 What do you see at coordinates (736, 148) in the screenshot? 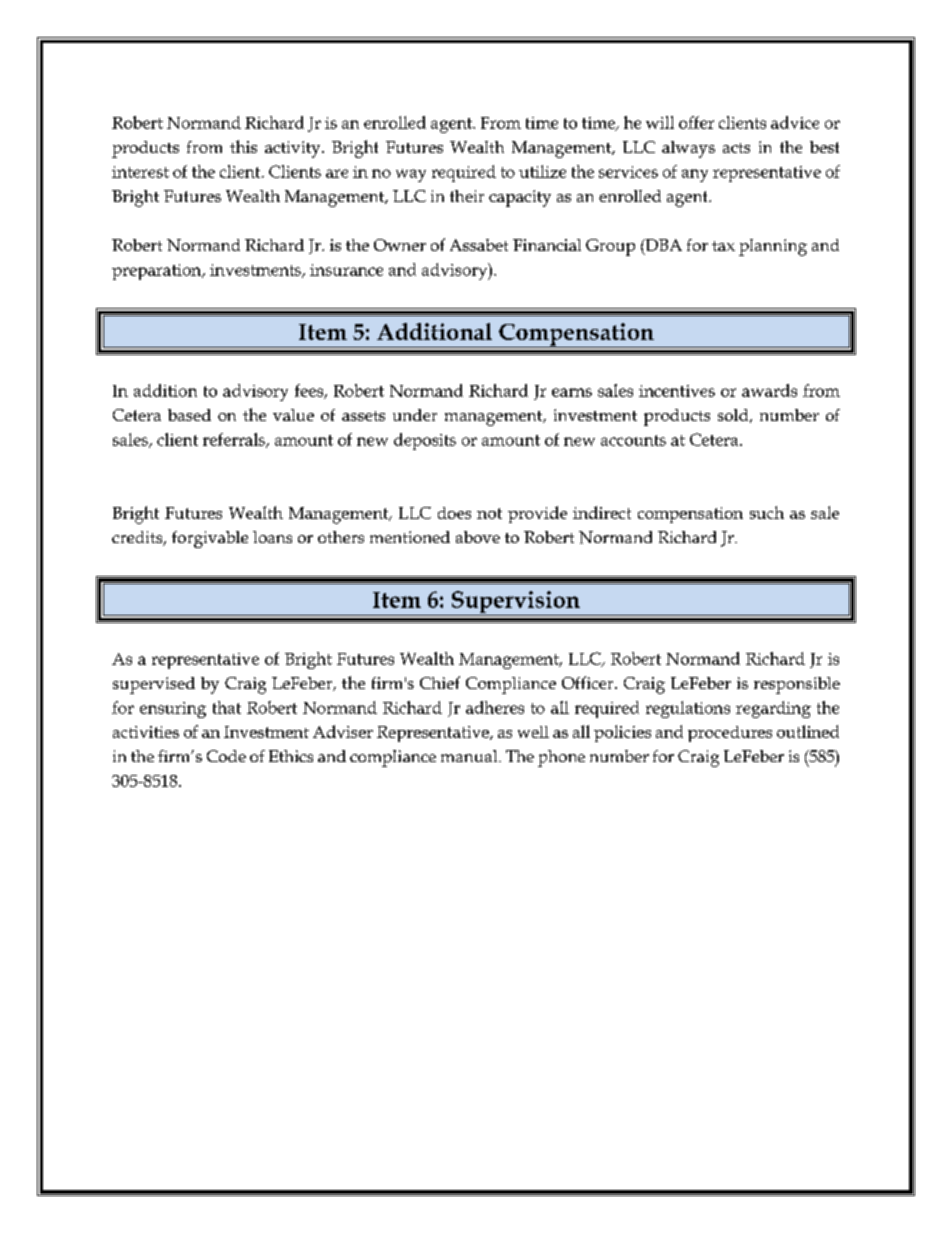
I see `acts` at bounding box center [736, 148].
